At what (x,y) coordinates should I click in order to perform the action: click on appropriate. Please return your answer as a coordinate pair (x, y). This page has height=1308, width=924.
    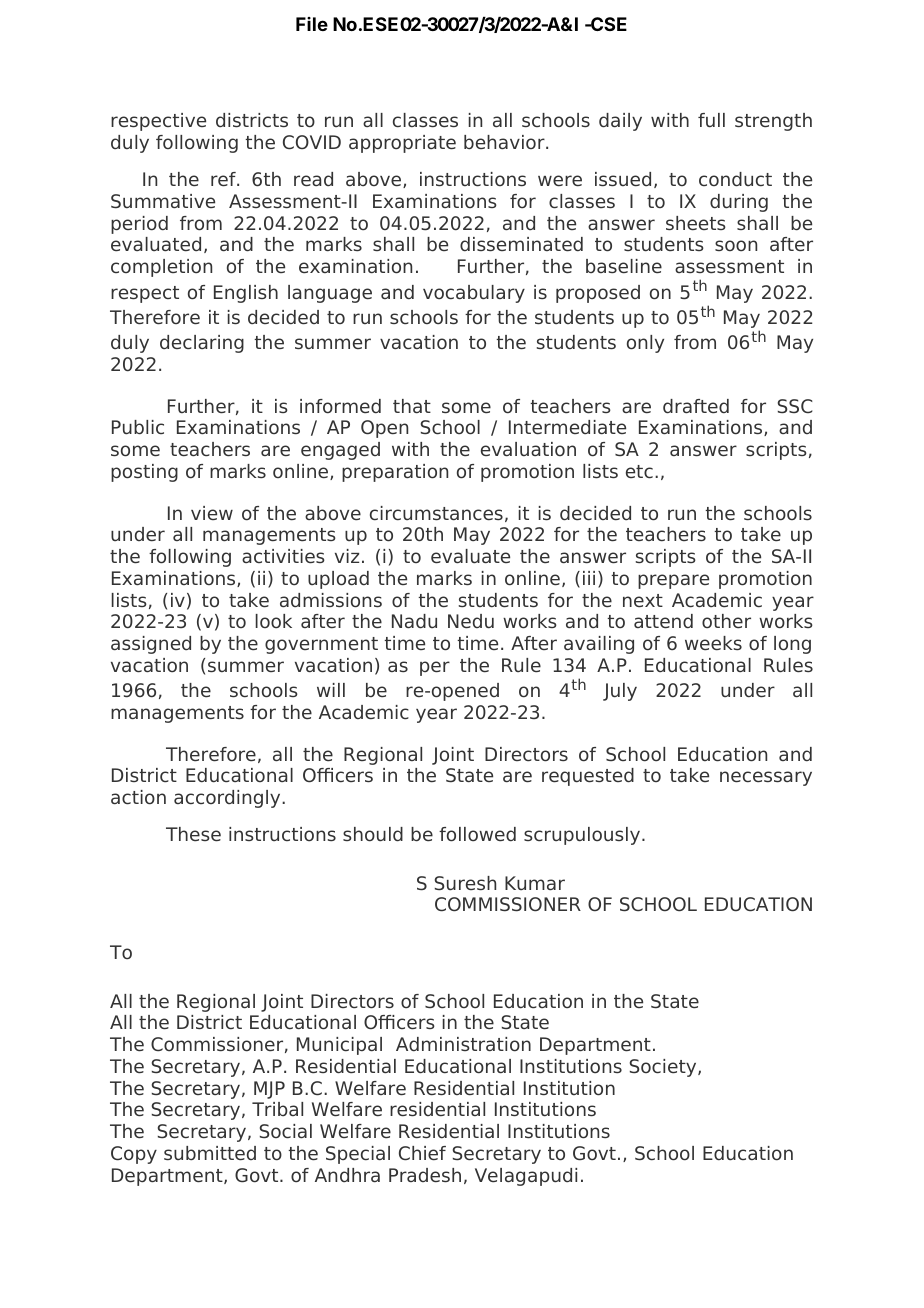
    Looking at the image, I should click on (402, 144).
